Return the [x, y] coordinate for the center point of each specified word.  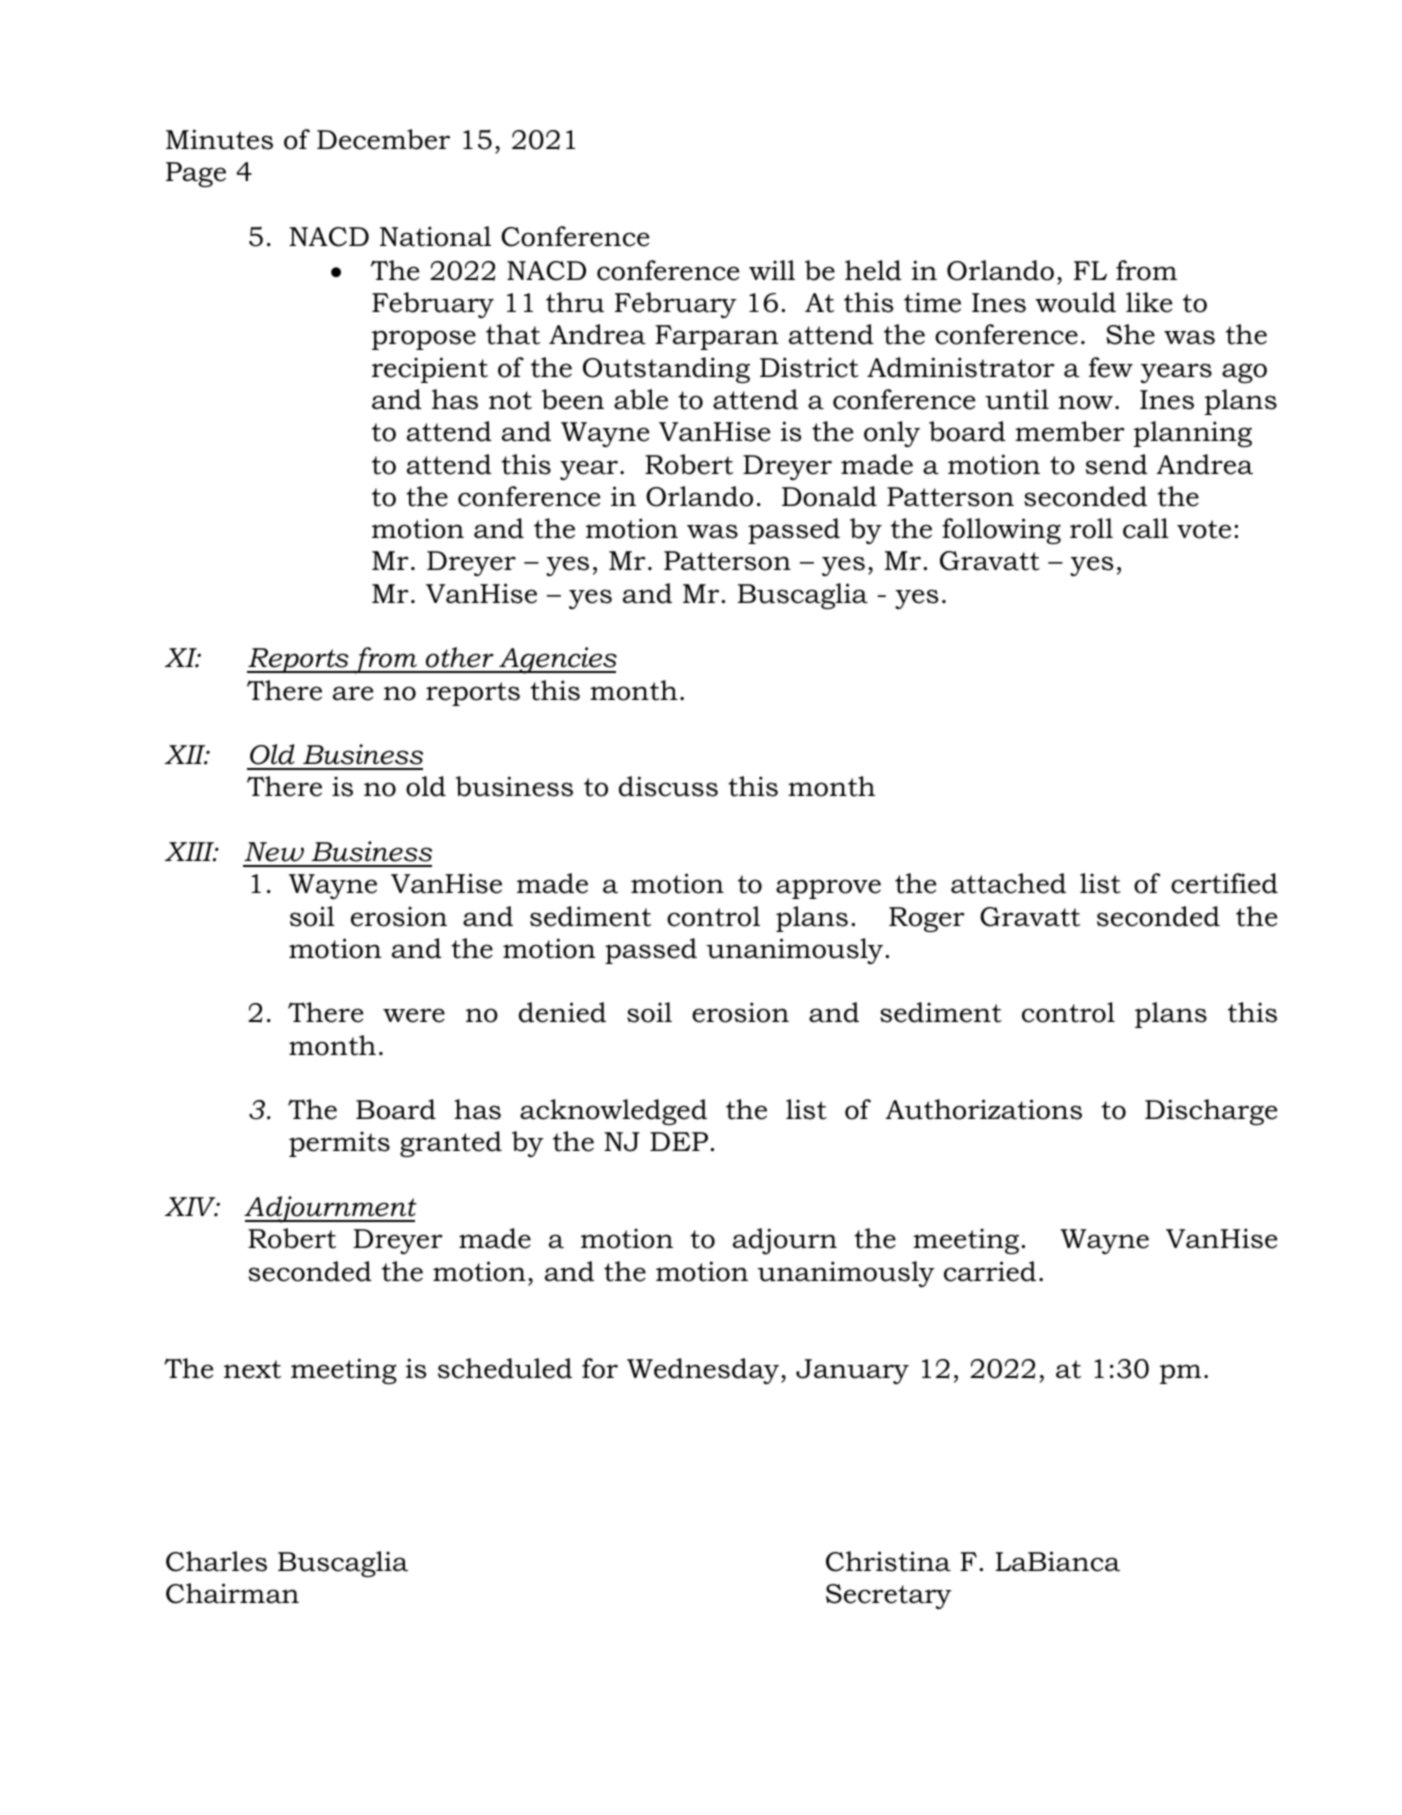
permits [339, 1144]
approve [828, 889]
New [274, 852]
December [383, 139]
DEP [680, 1141]
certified [1224, 883]
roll [1091, 528]
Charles [216, 1561]
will [772, 270]
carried [990, 1271]
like [1149, 302]
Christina [888, 1561]
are [353, 693]
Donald [829, 496]
